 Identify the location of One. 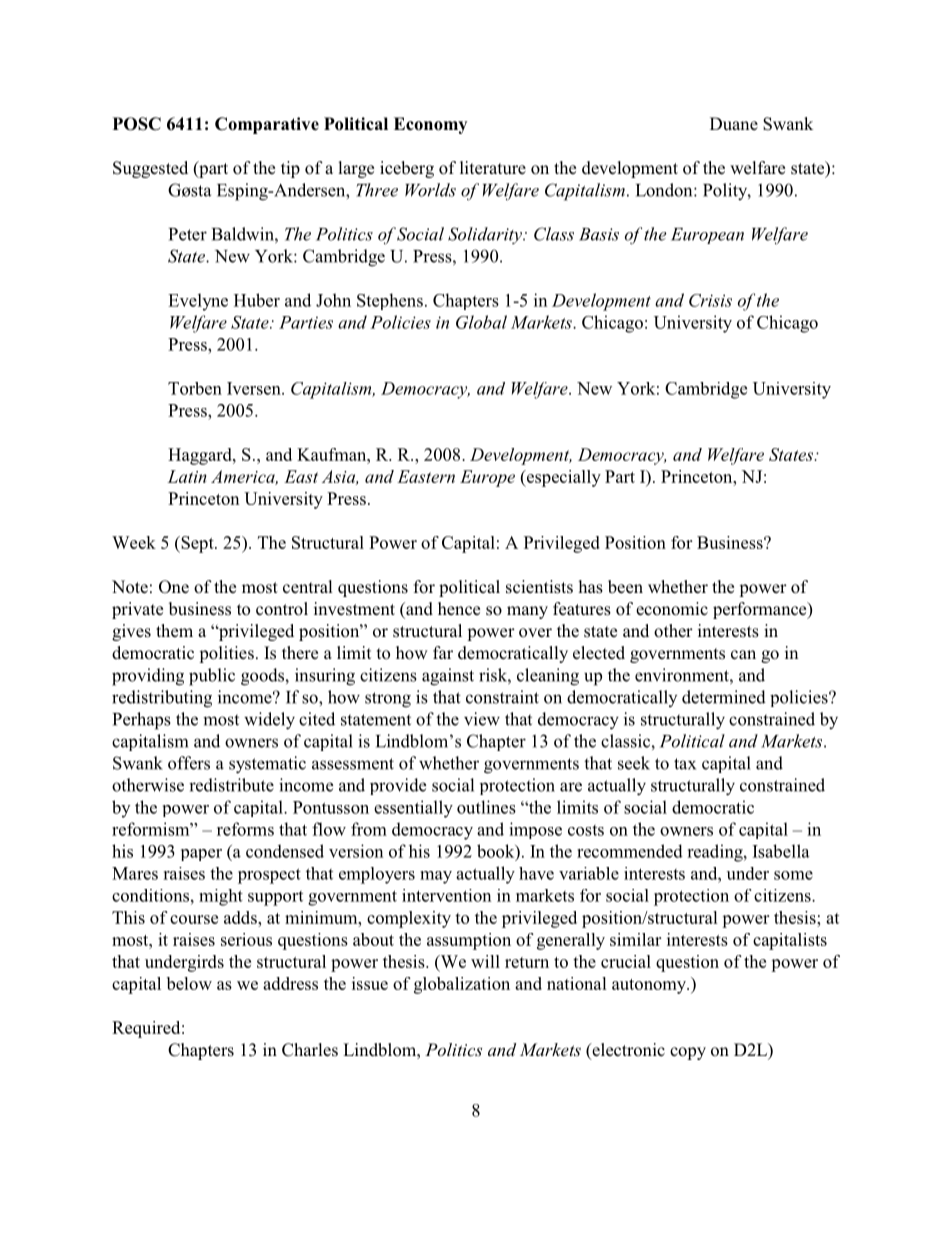
(174, 587).
